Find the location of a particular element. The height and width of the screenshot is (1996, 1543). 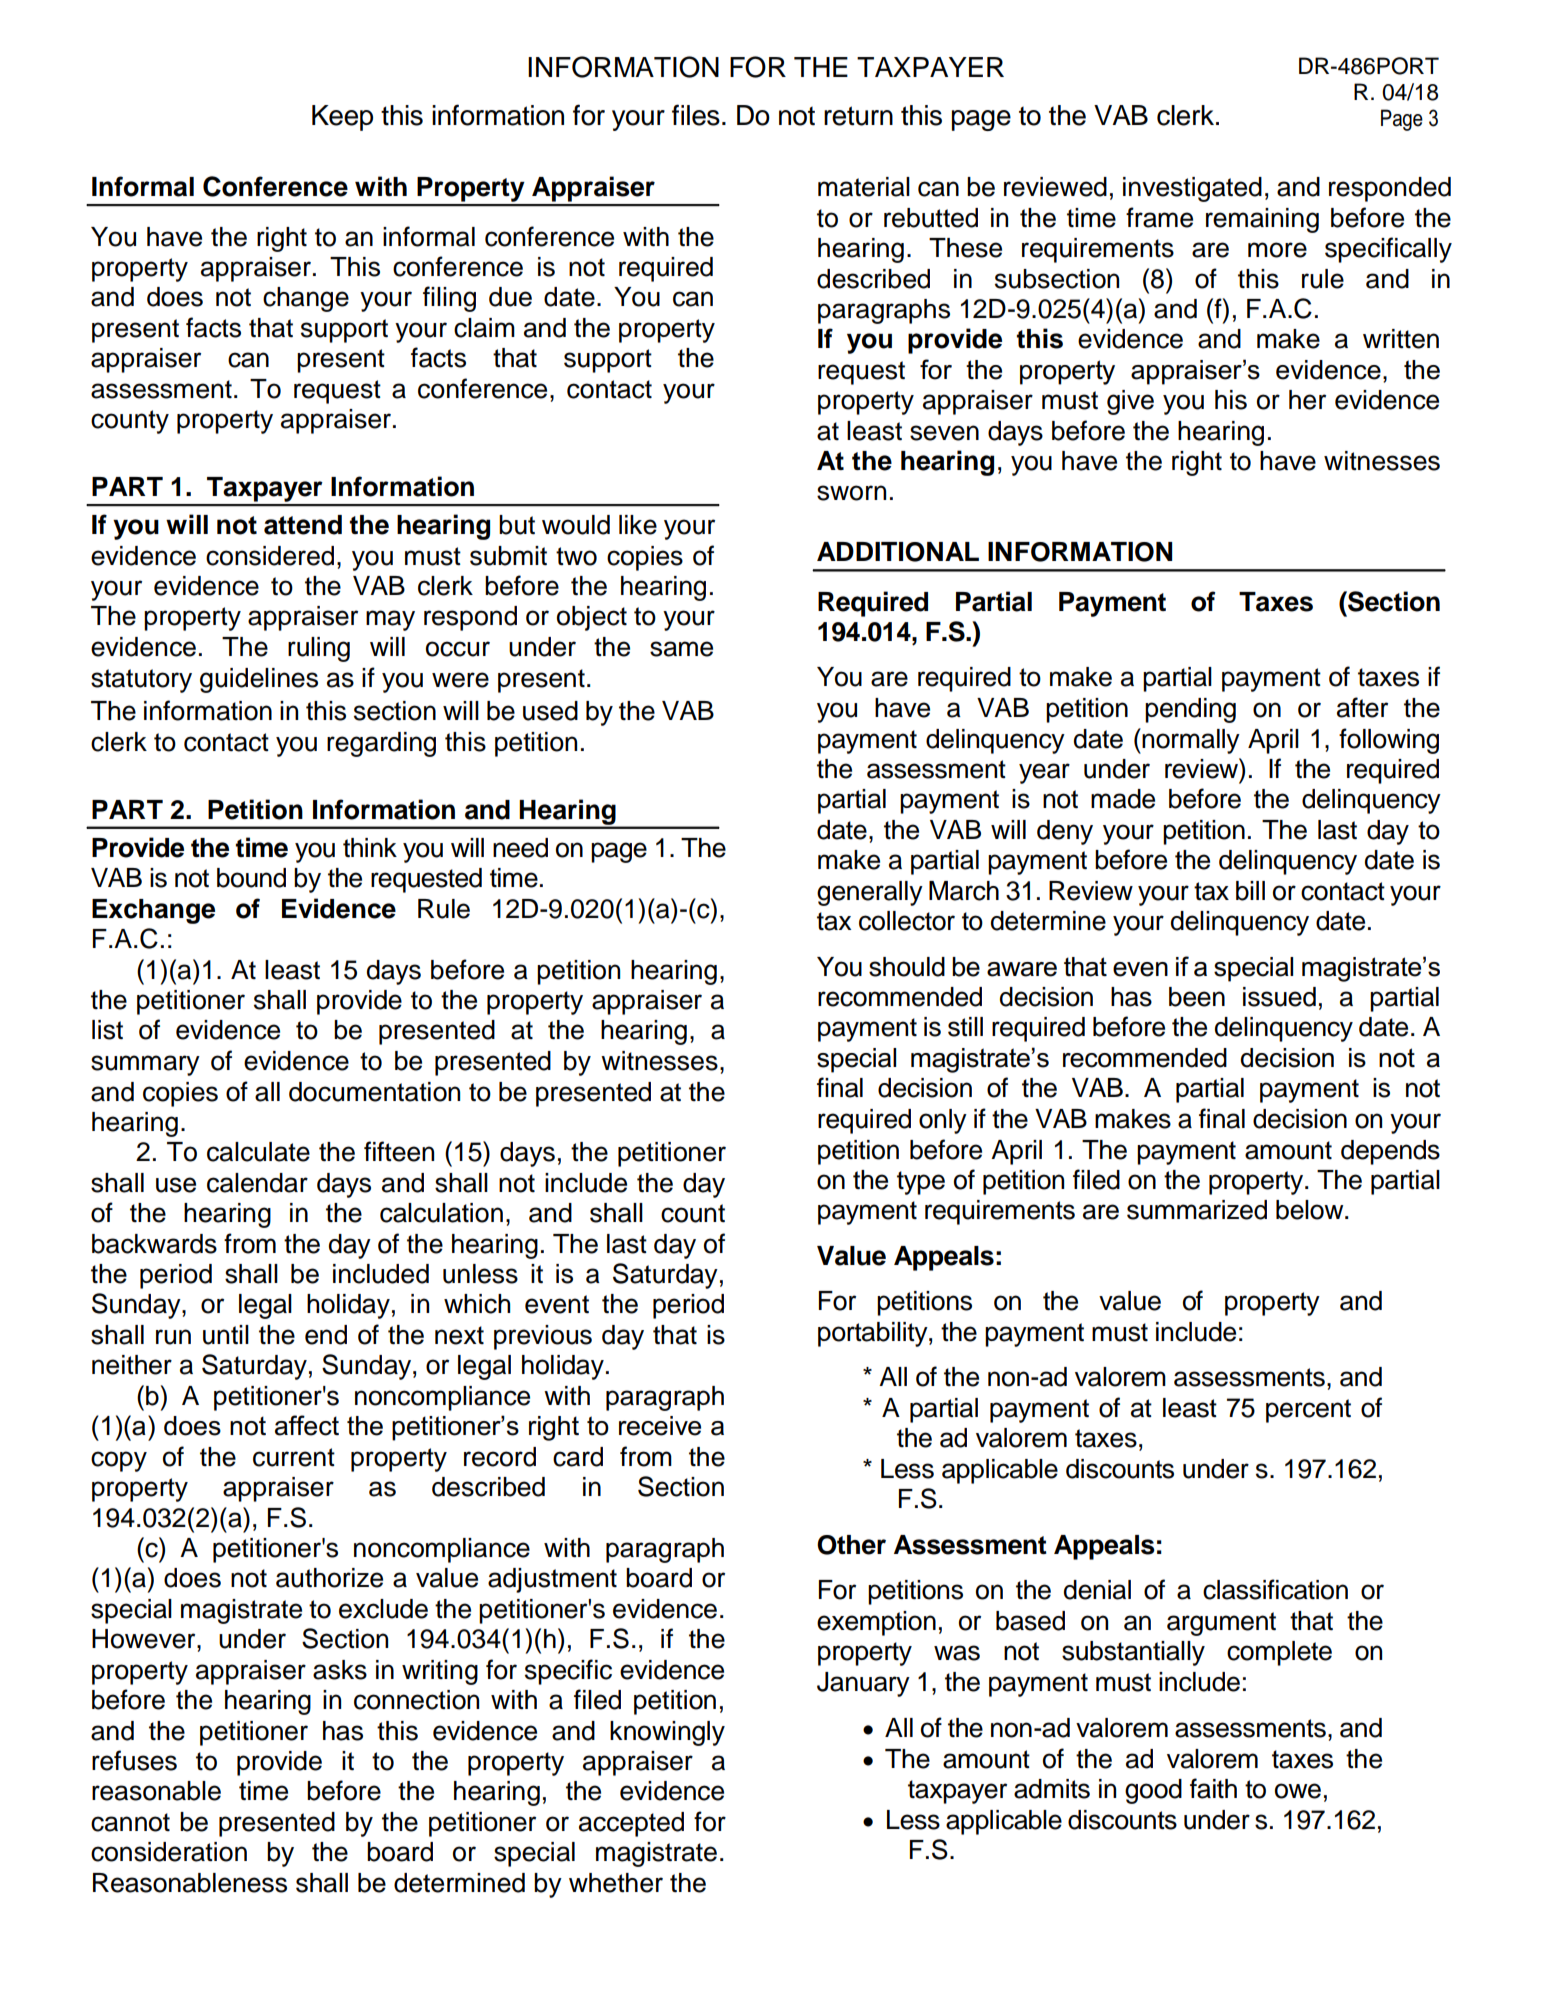

summarized is located at coordinates (1197, 1210).
